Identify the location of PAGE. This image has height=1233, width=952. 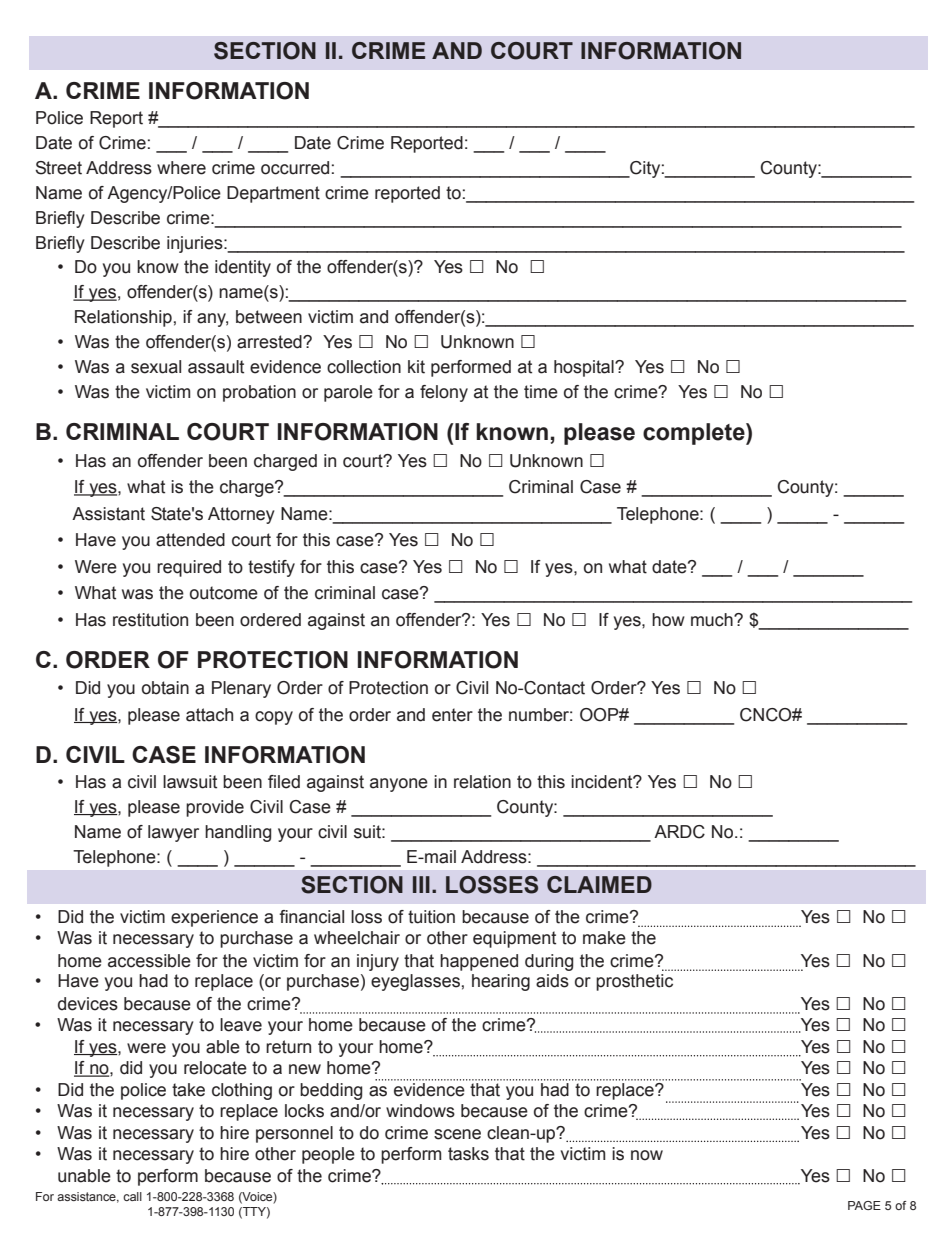
(864, 1205).
